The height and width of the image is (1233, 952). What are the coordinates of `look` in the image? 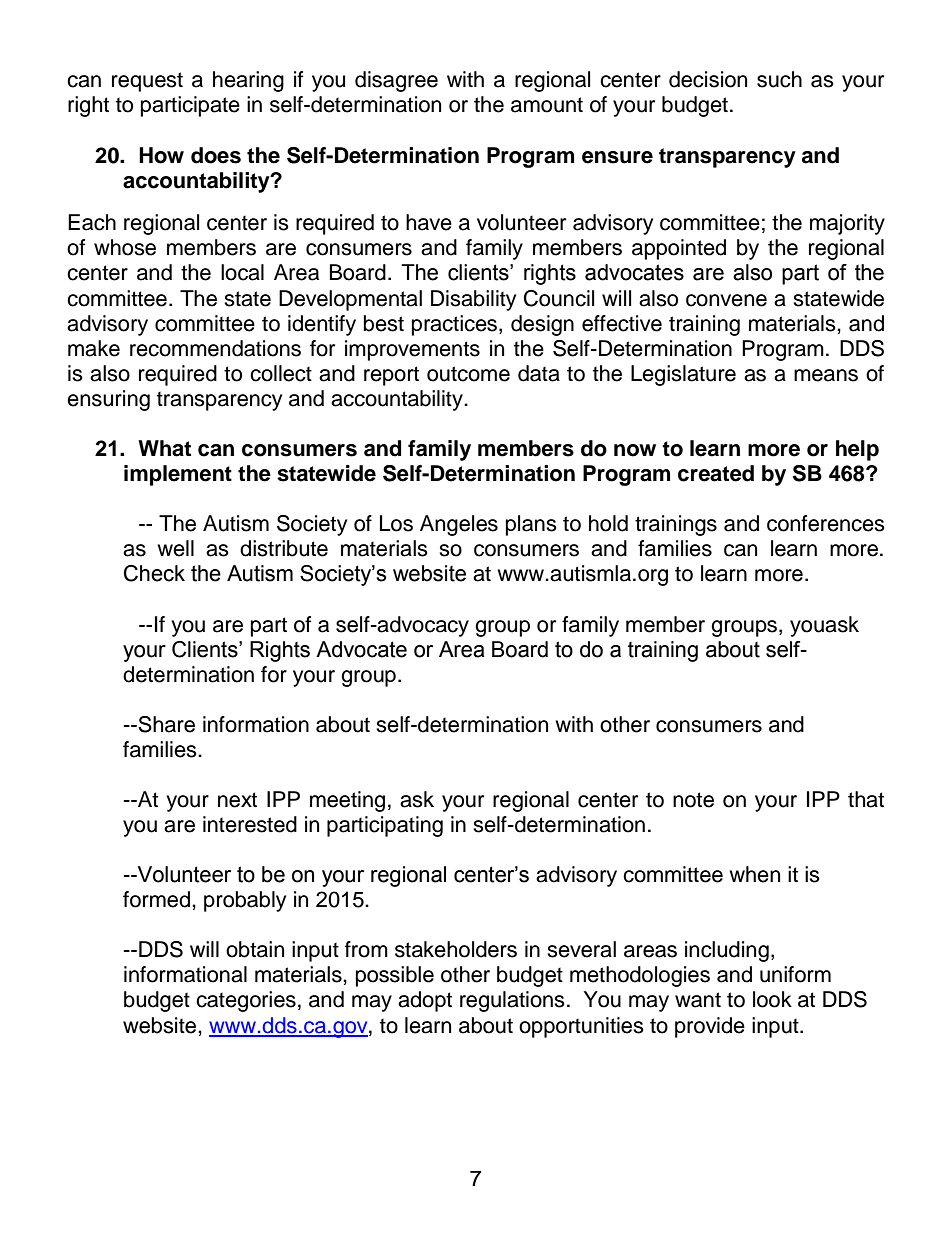 It's located at (772, 999).
